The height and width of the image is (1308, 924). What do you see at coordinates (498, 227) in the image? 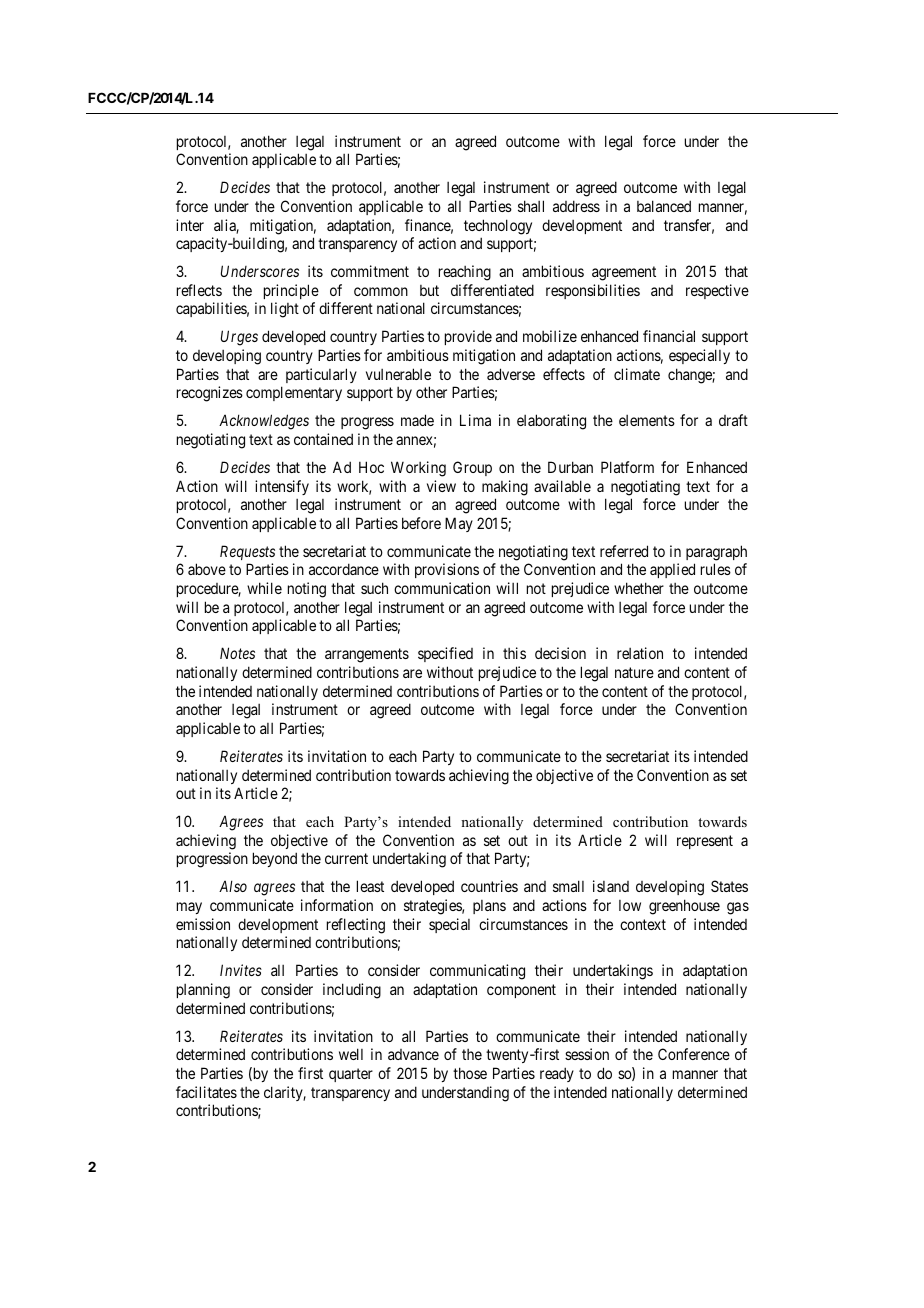
I see `technology` at bounding box center [498, 227].
